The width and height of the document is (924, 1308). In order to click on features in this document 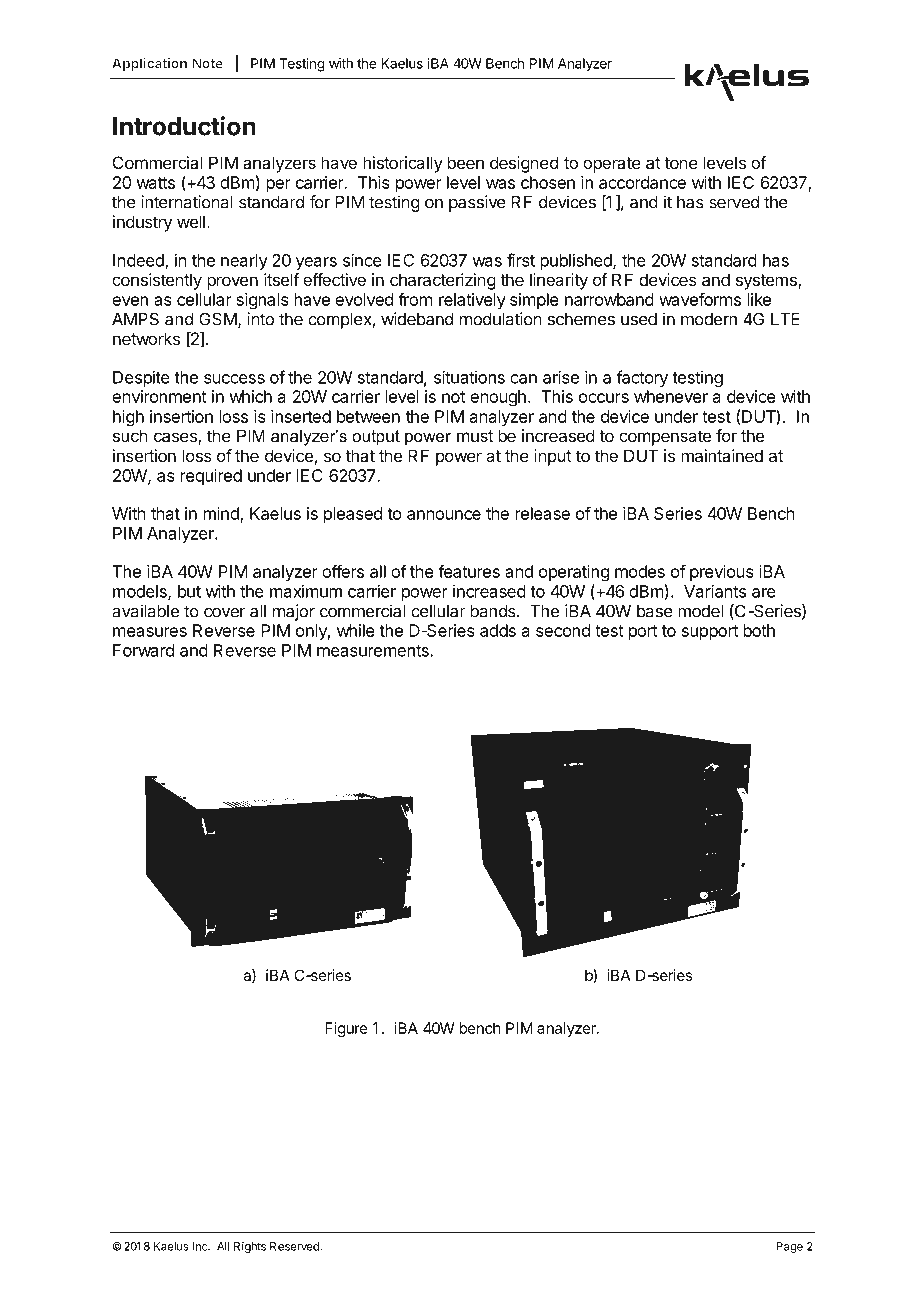, I will do `click(469, 571)`.
